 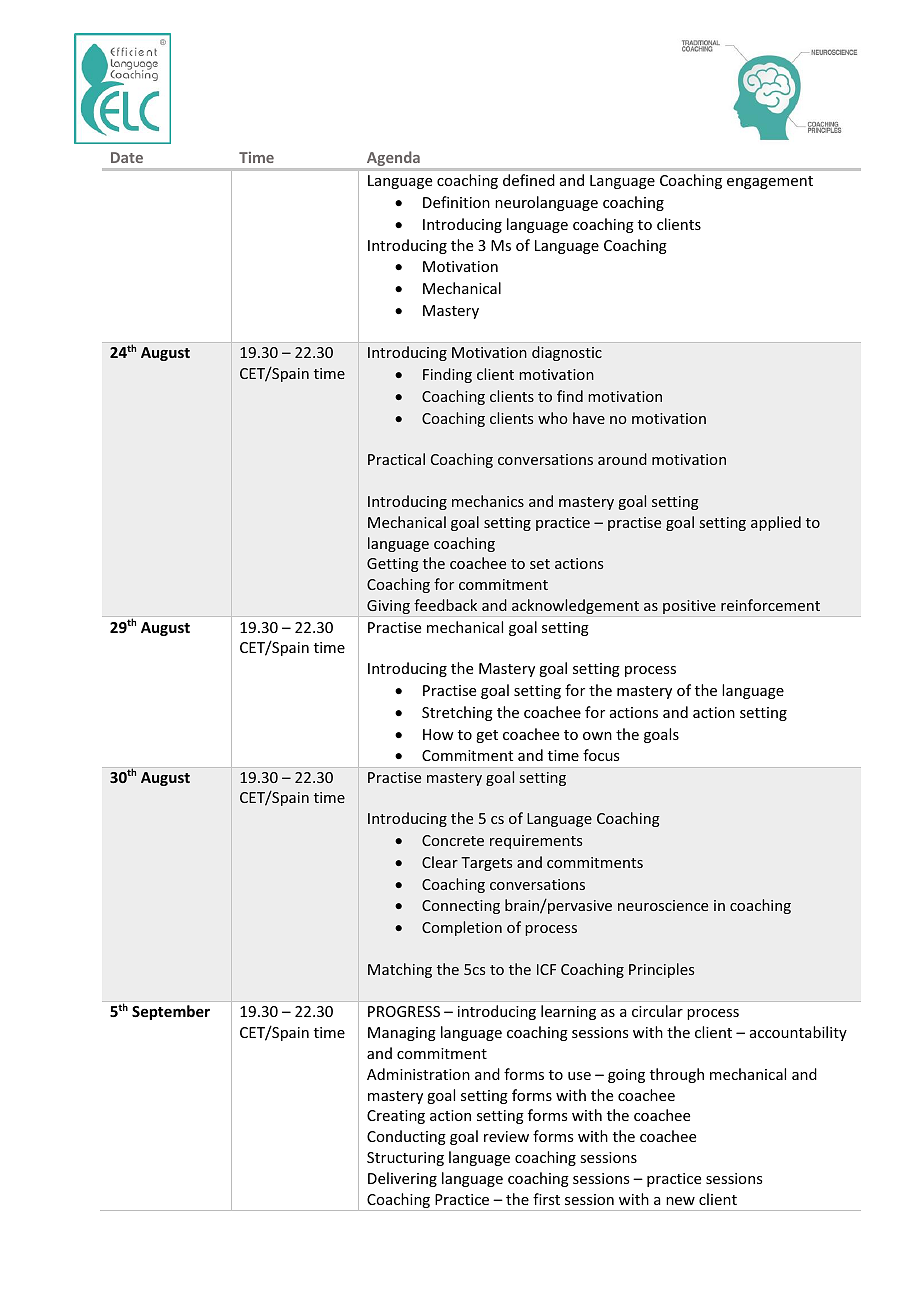 What do you see at coordinates (453, 840) in the screenshot?
I see `Concrete` at bounding box center [453, 840].
